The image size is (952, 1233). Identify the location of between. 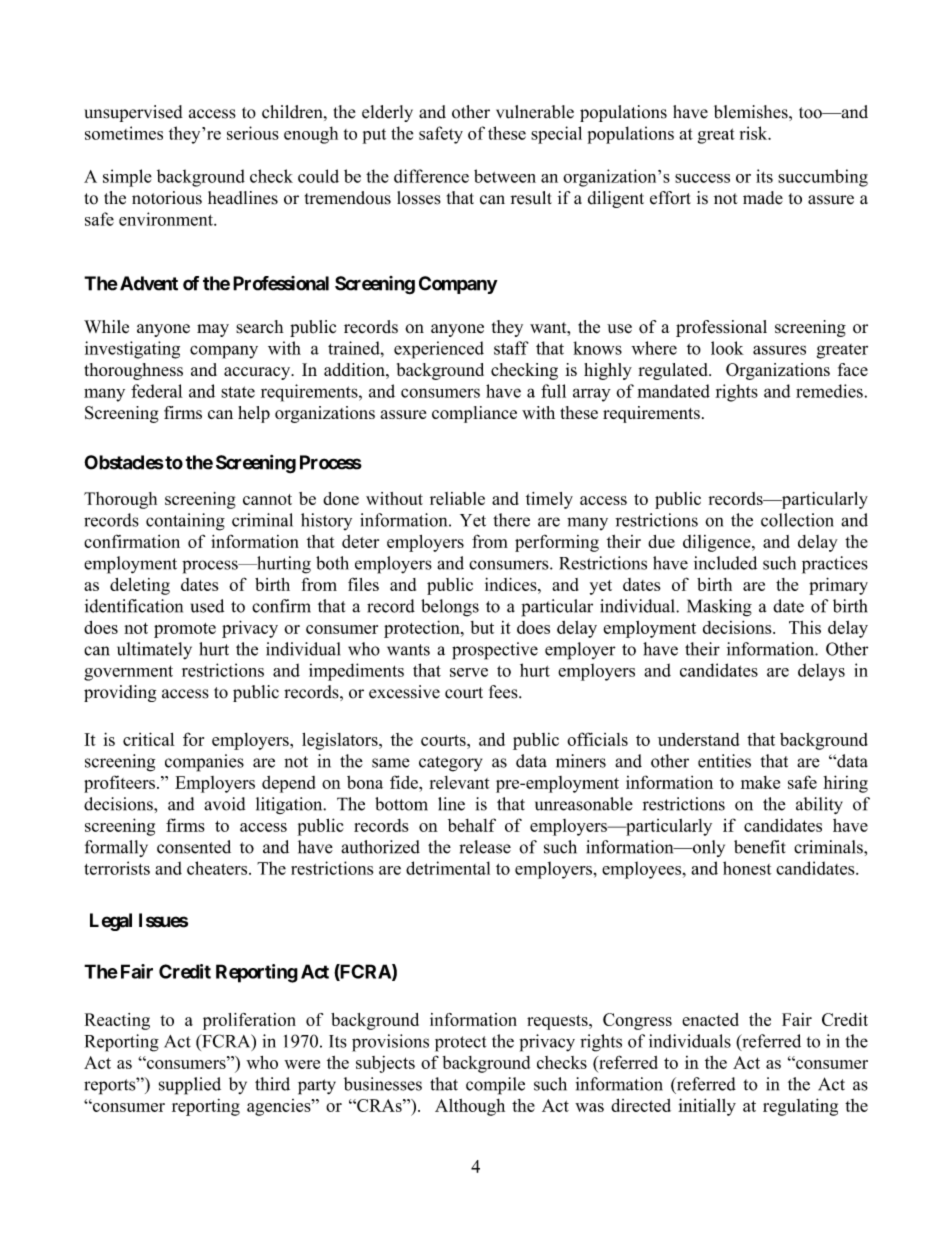
(505, 176).
